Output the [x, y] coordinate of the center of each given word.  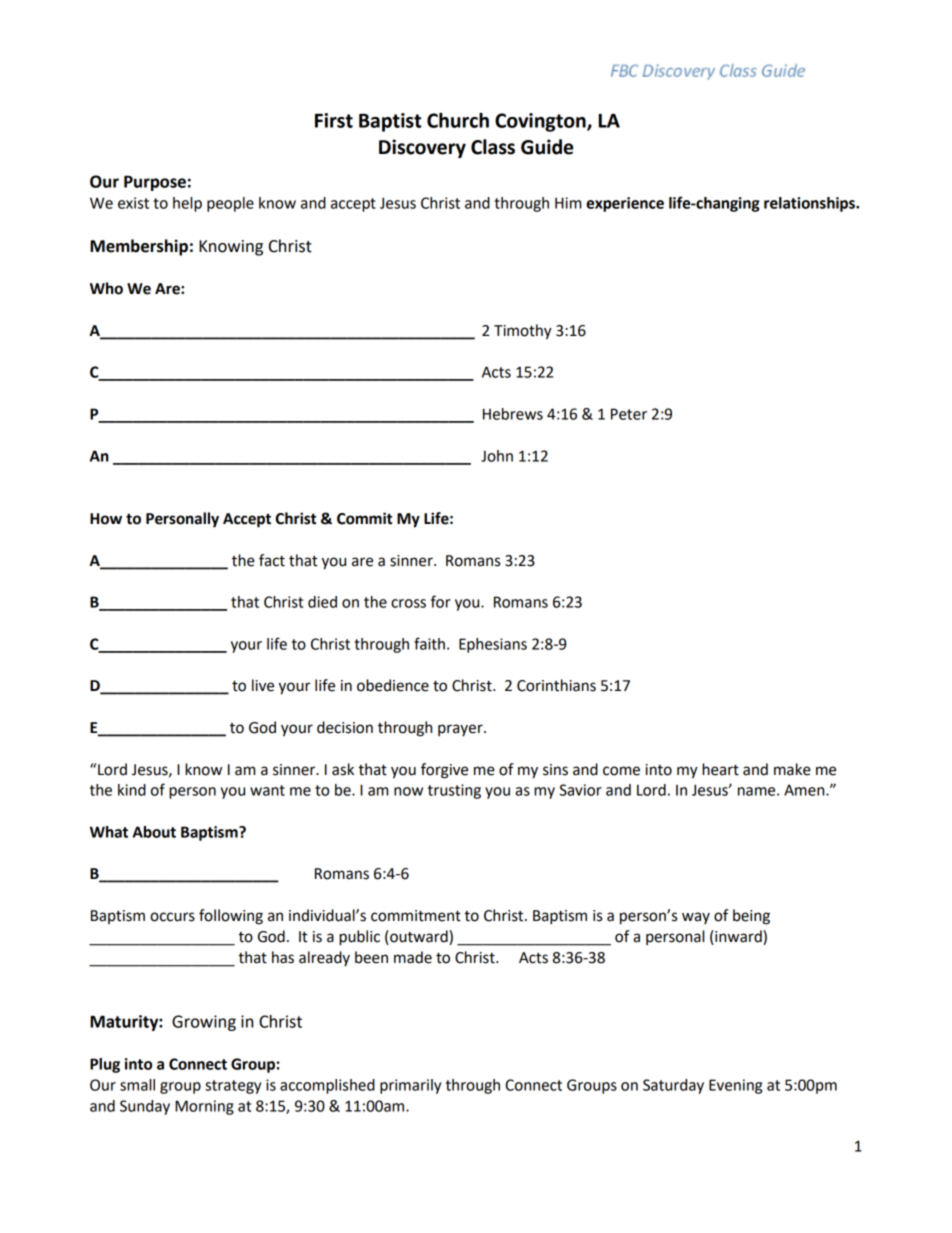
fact [272, 560]
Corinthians [556, 685]
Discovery [422, 148]
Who [106, 288]
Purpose [155, 183]
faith [429, 643]
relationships [810, 204]
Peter [629, 414]
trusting [454, 791]
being [751, 917]
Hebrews [513, 414]
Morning [204, 1107]
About [154, 832]
